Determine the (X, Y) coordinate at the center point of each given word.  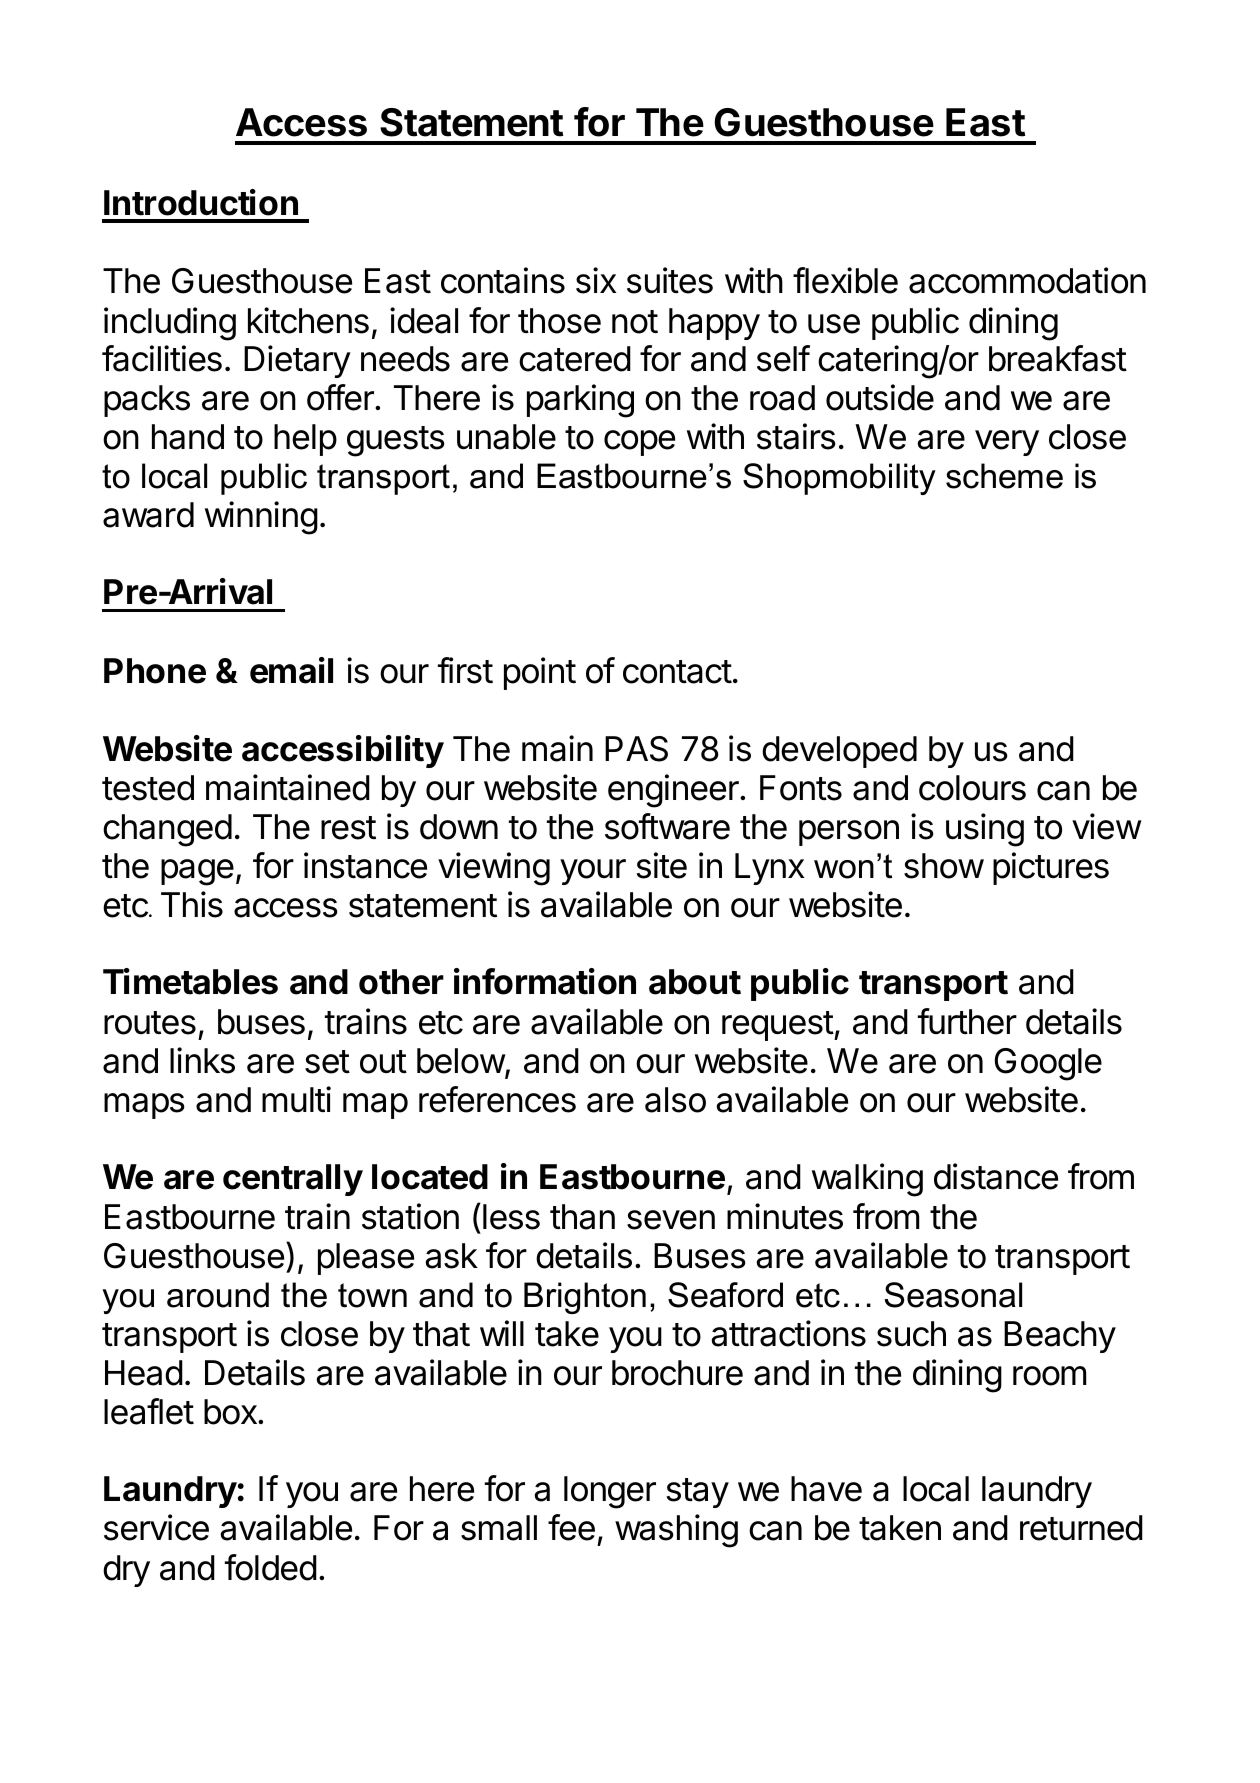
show (944, 866)
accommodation (1027, 280)
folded (271, 1567)
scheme (1004, 476)
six (596, 280)
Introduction (201, 202)
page (197, 872)
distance (996, 1176)
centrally (293, 1180)
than (582, 1217)
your (593, 872)
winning (261, 518)
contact (677, 672)
